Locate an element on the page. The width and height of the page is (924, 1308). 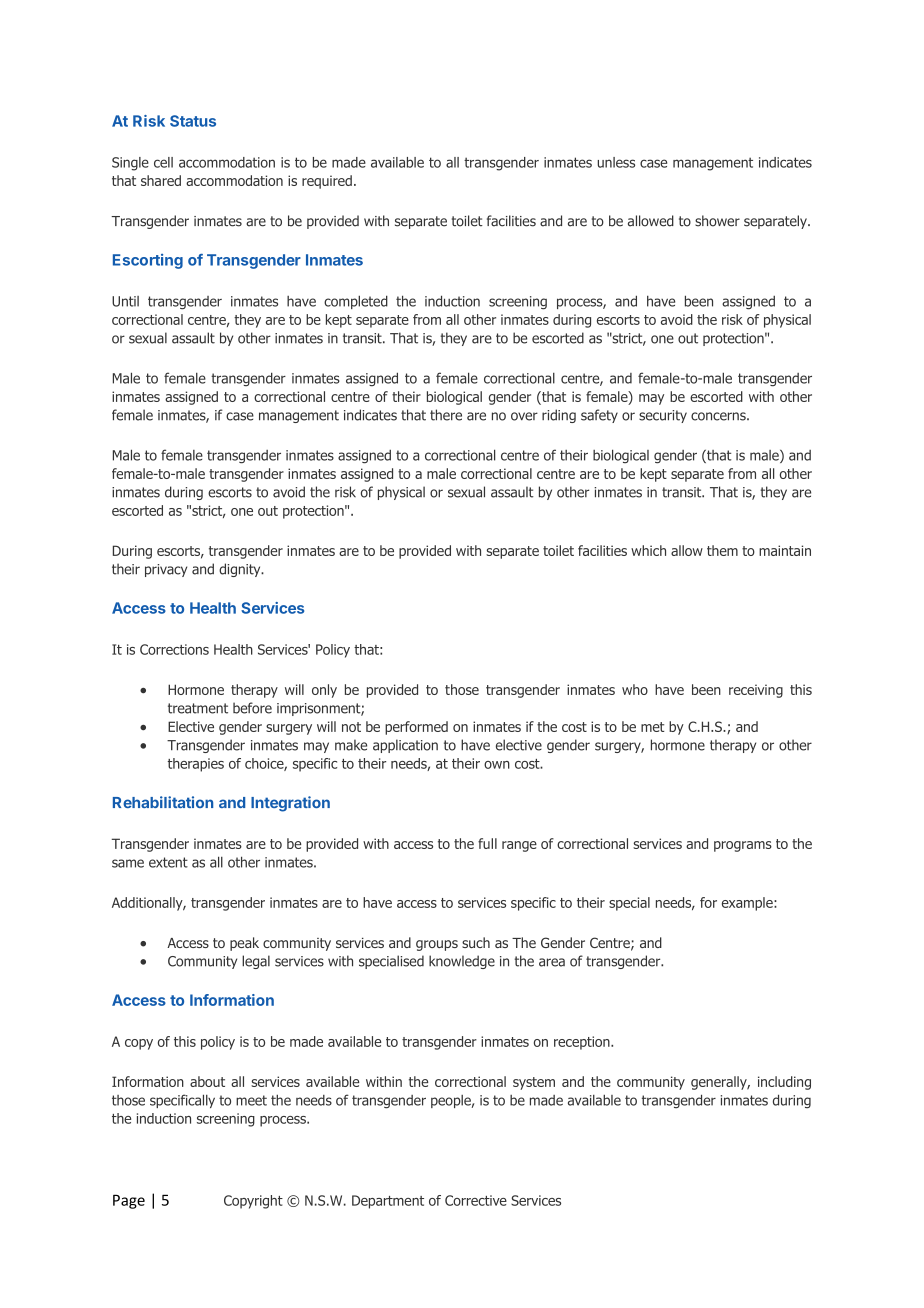
shower is located at coordinates (717, 221).
